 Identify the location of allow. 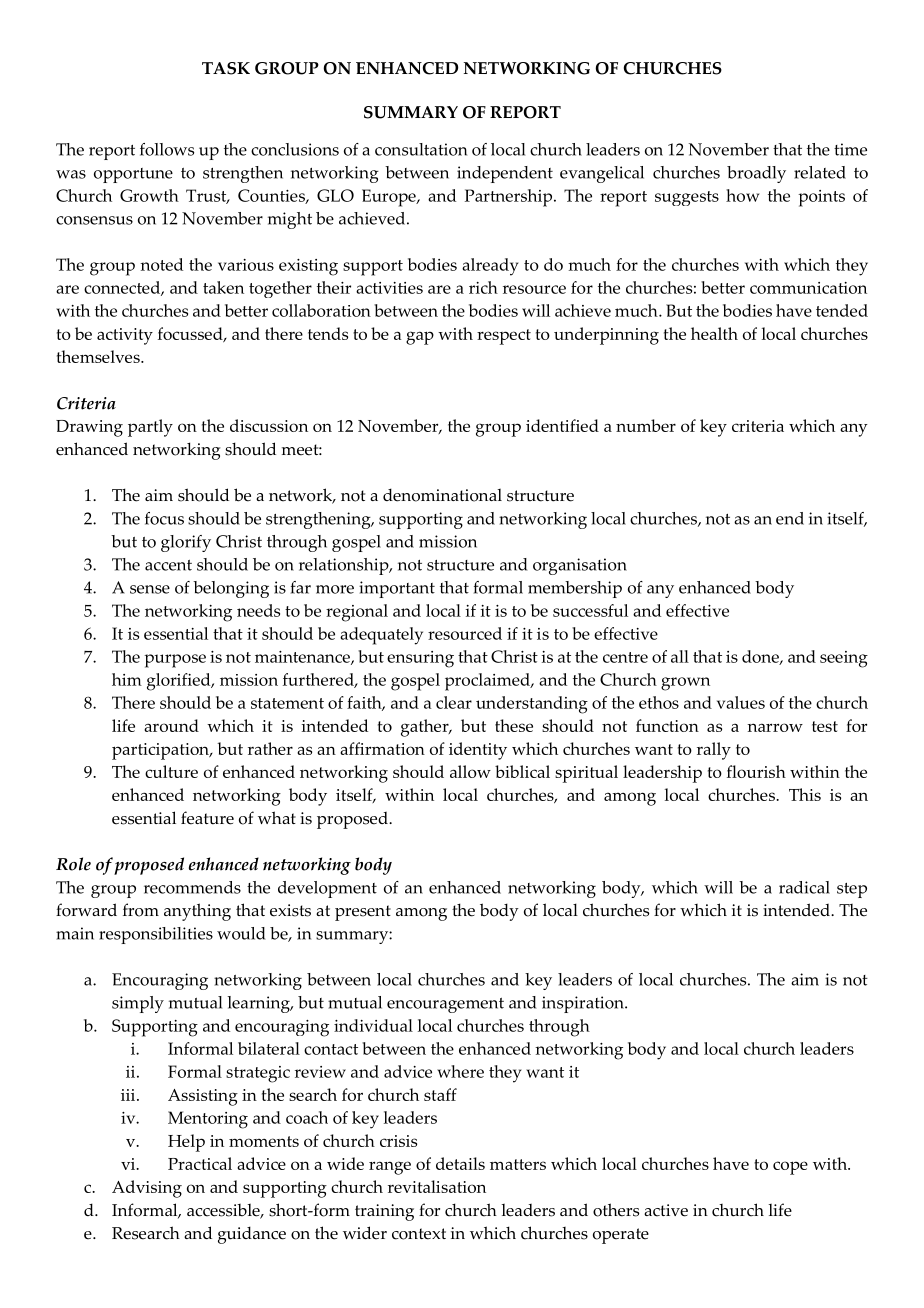
(470, 771).
